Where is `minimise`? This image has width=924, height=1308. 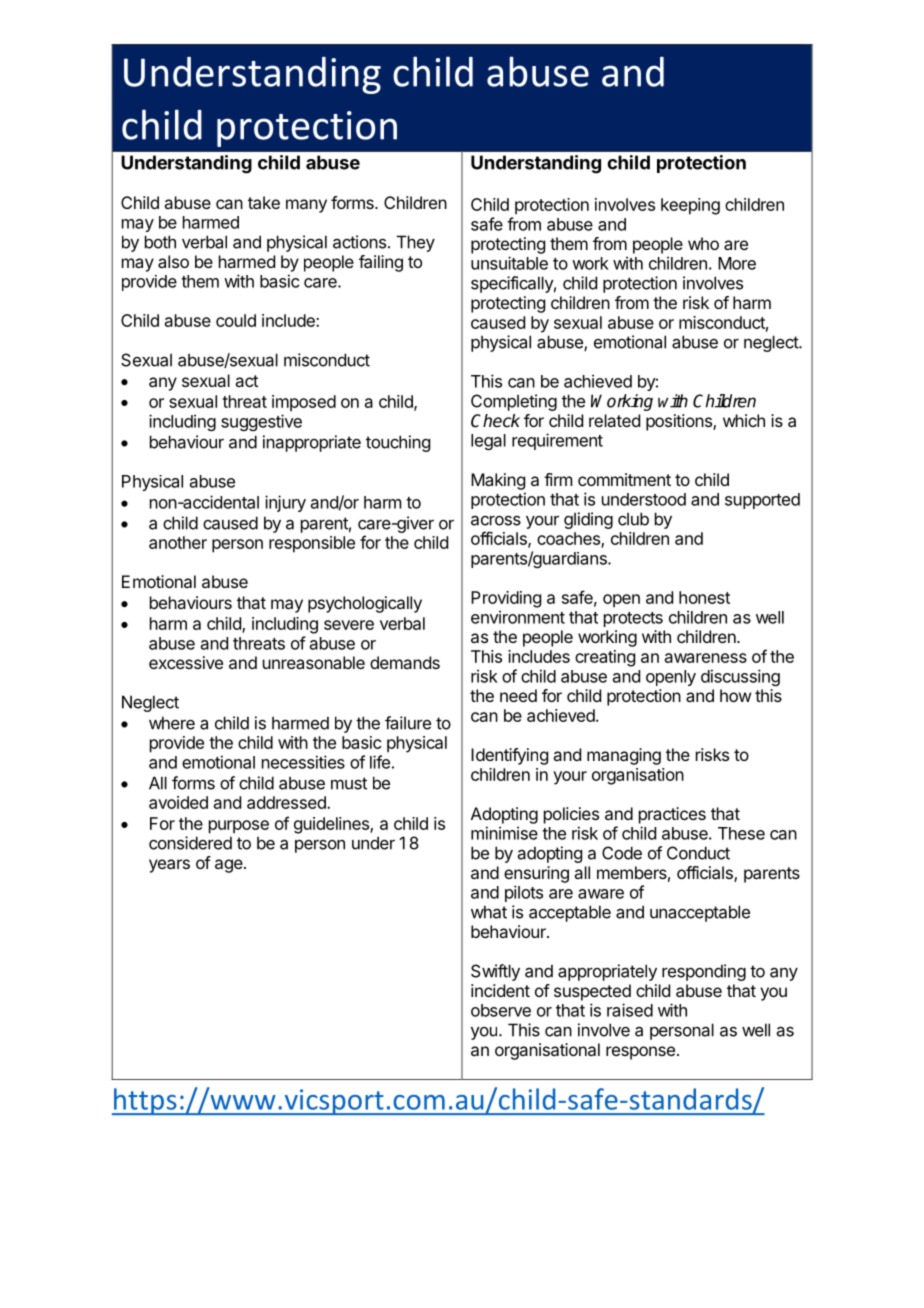
minimise is located at coordinates (504, 833).
